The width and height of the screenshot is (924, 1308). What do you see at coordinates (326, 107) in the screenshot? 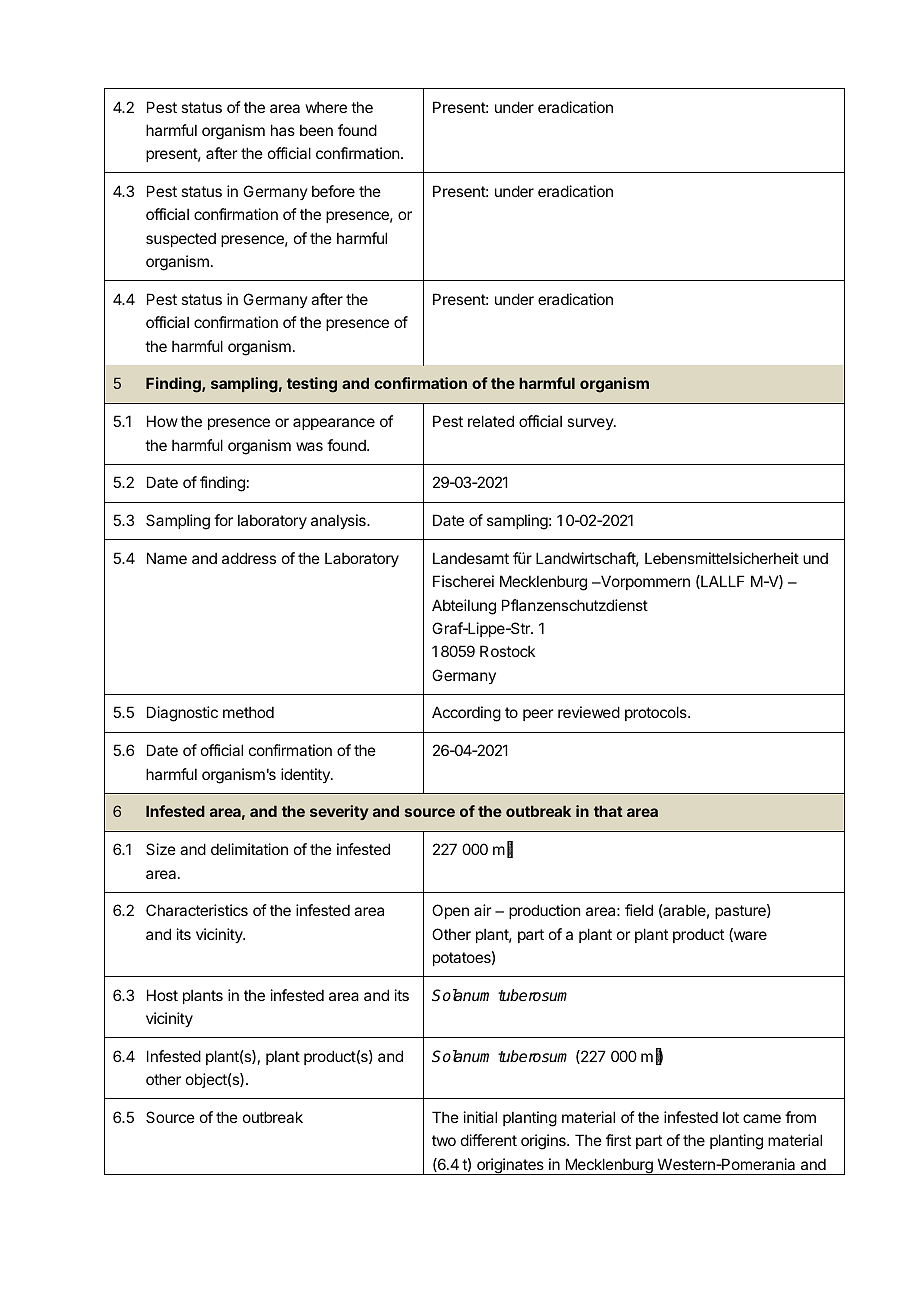
I see `where` at bounding box center [326, 107].
